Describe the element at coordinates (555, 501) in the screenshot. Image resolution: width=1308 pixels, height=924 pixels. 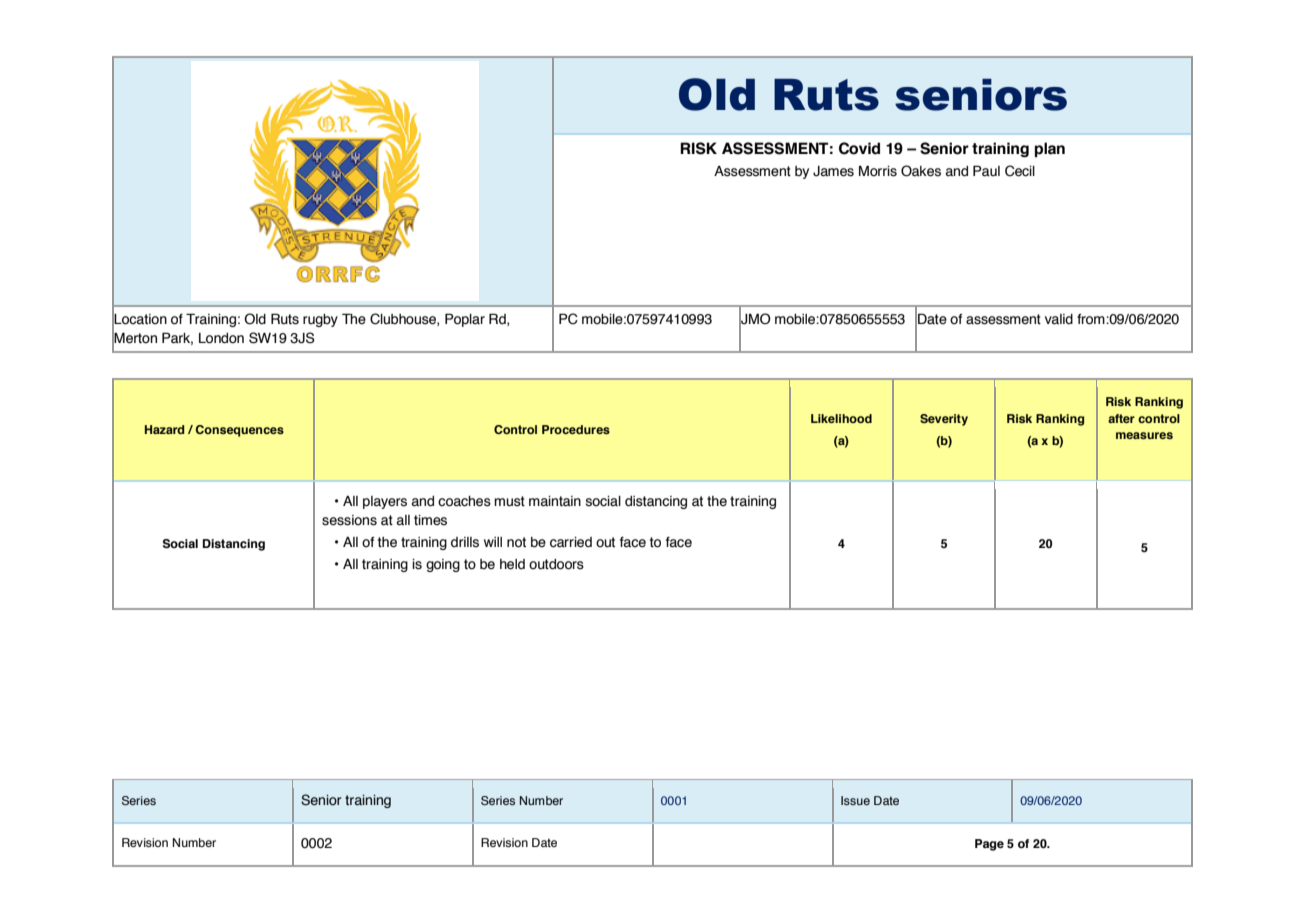
I see `maintain` at that location.
